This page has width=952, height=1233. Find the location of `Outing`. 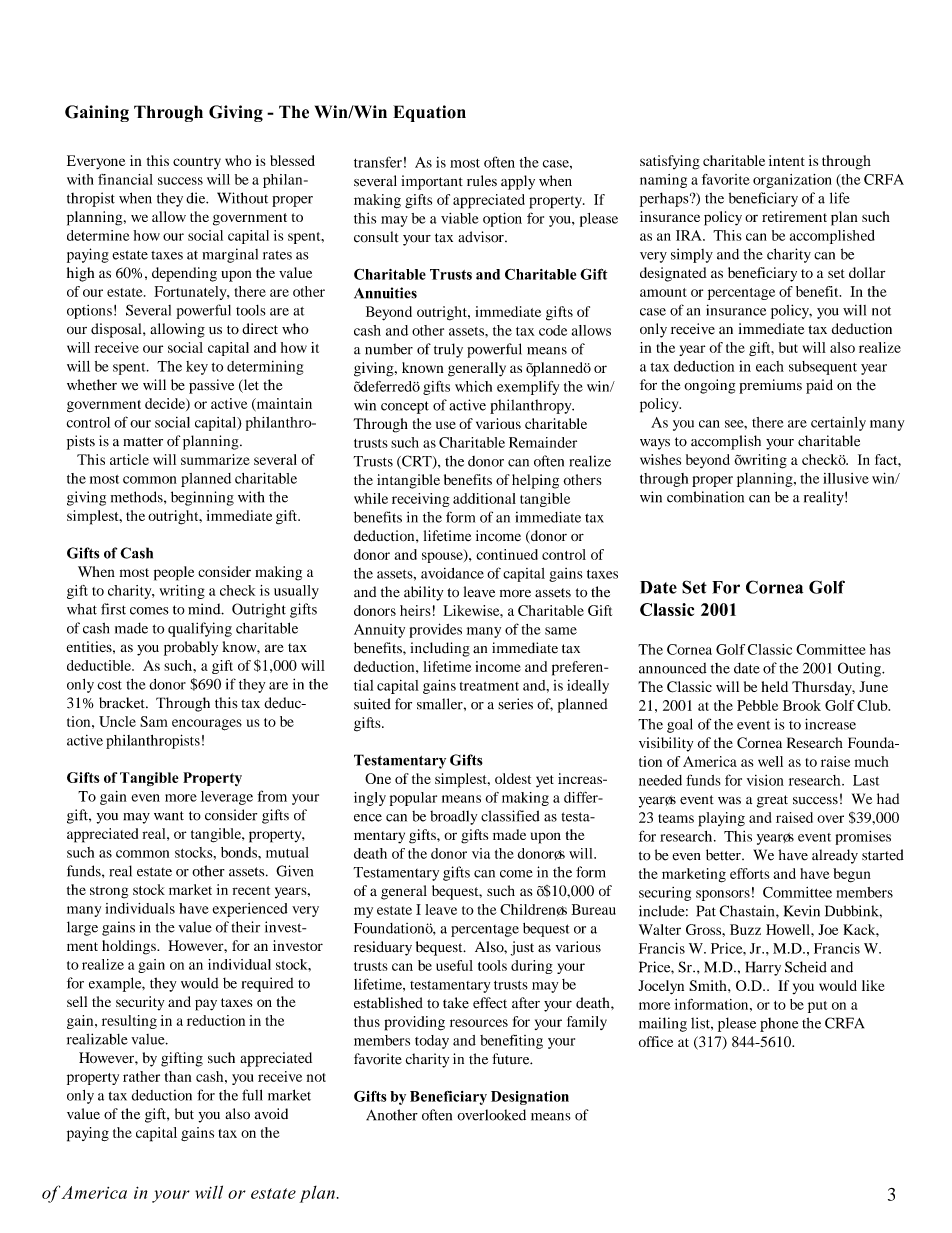

Outing is located at coordinates (860, 669).
